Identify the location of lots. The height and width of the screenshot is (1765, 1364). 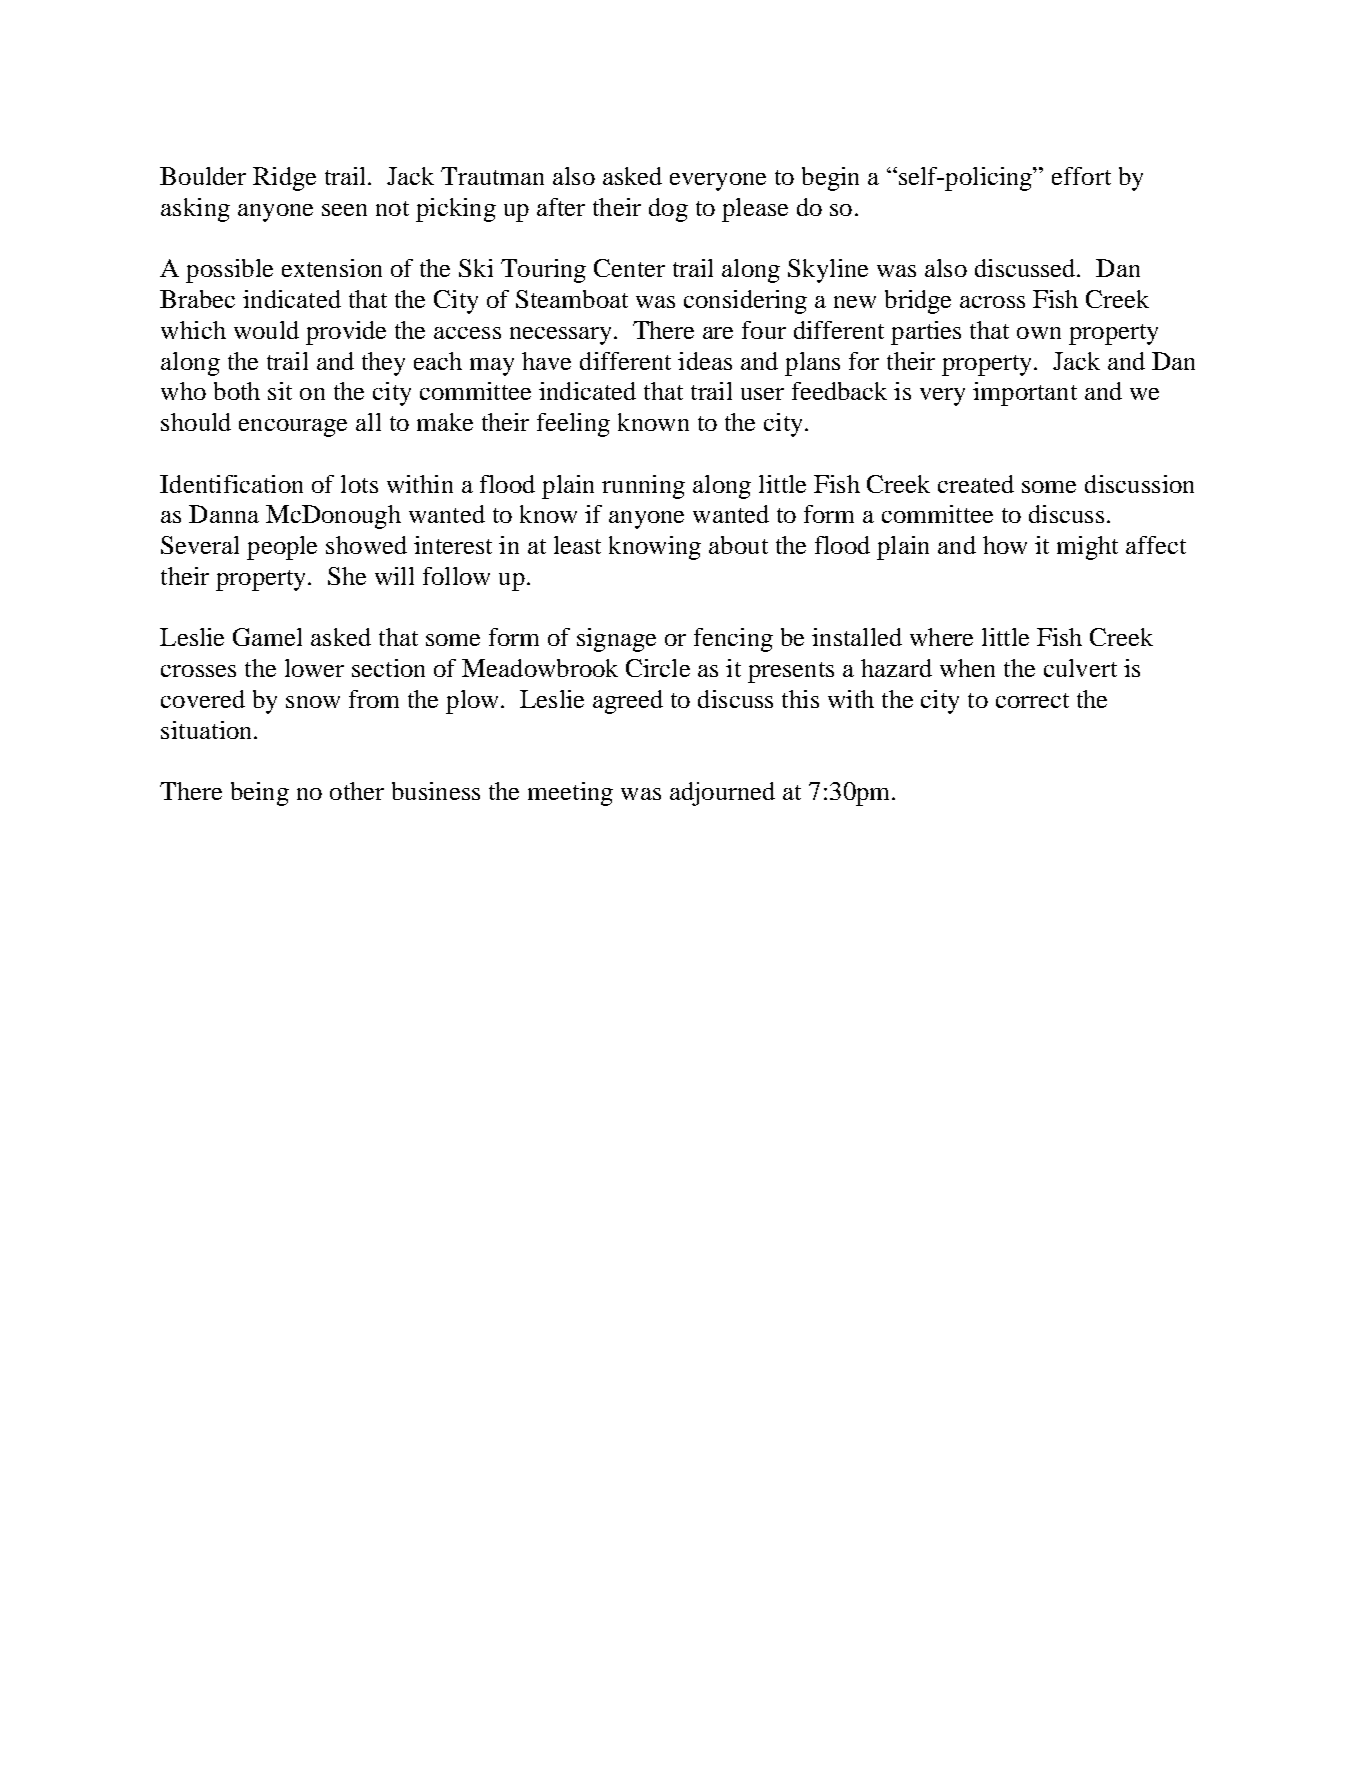
(359, 484).
